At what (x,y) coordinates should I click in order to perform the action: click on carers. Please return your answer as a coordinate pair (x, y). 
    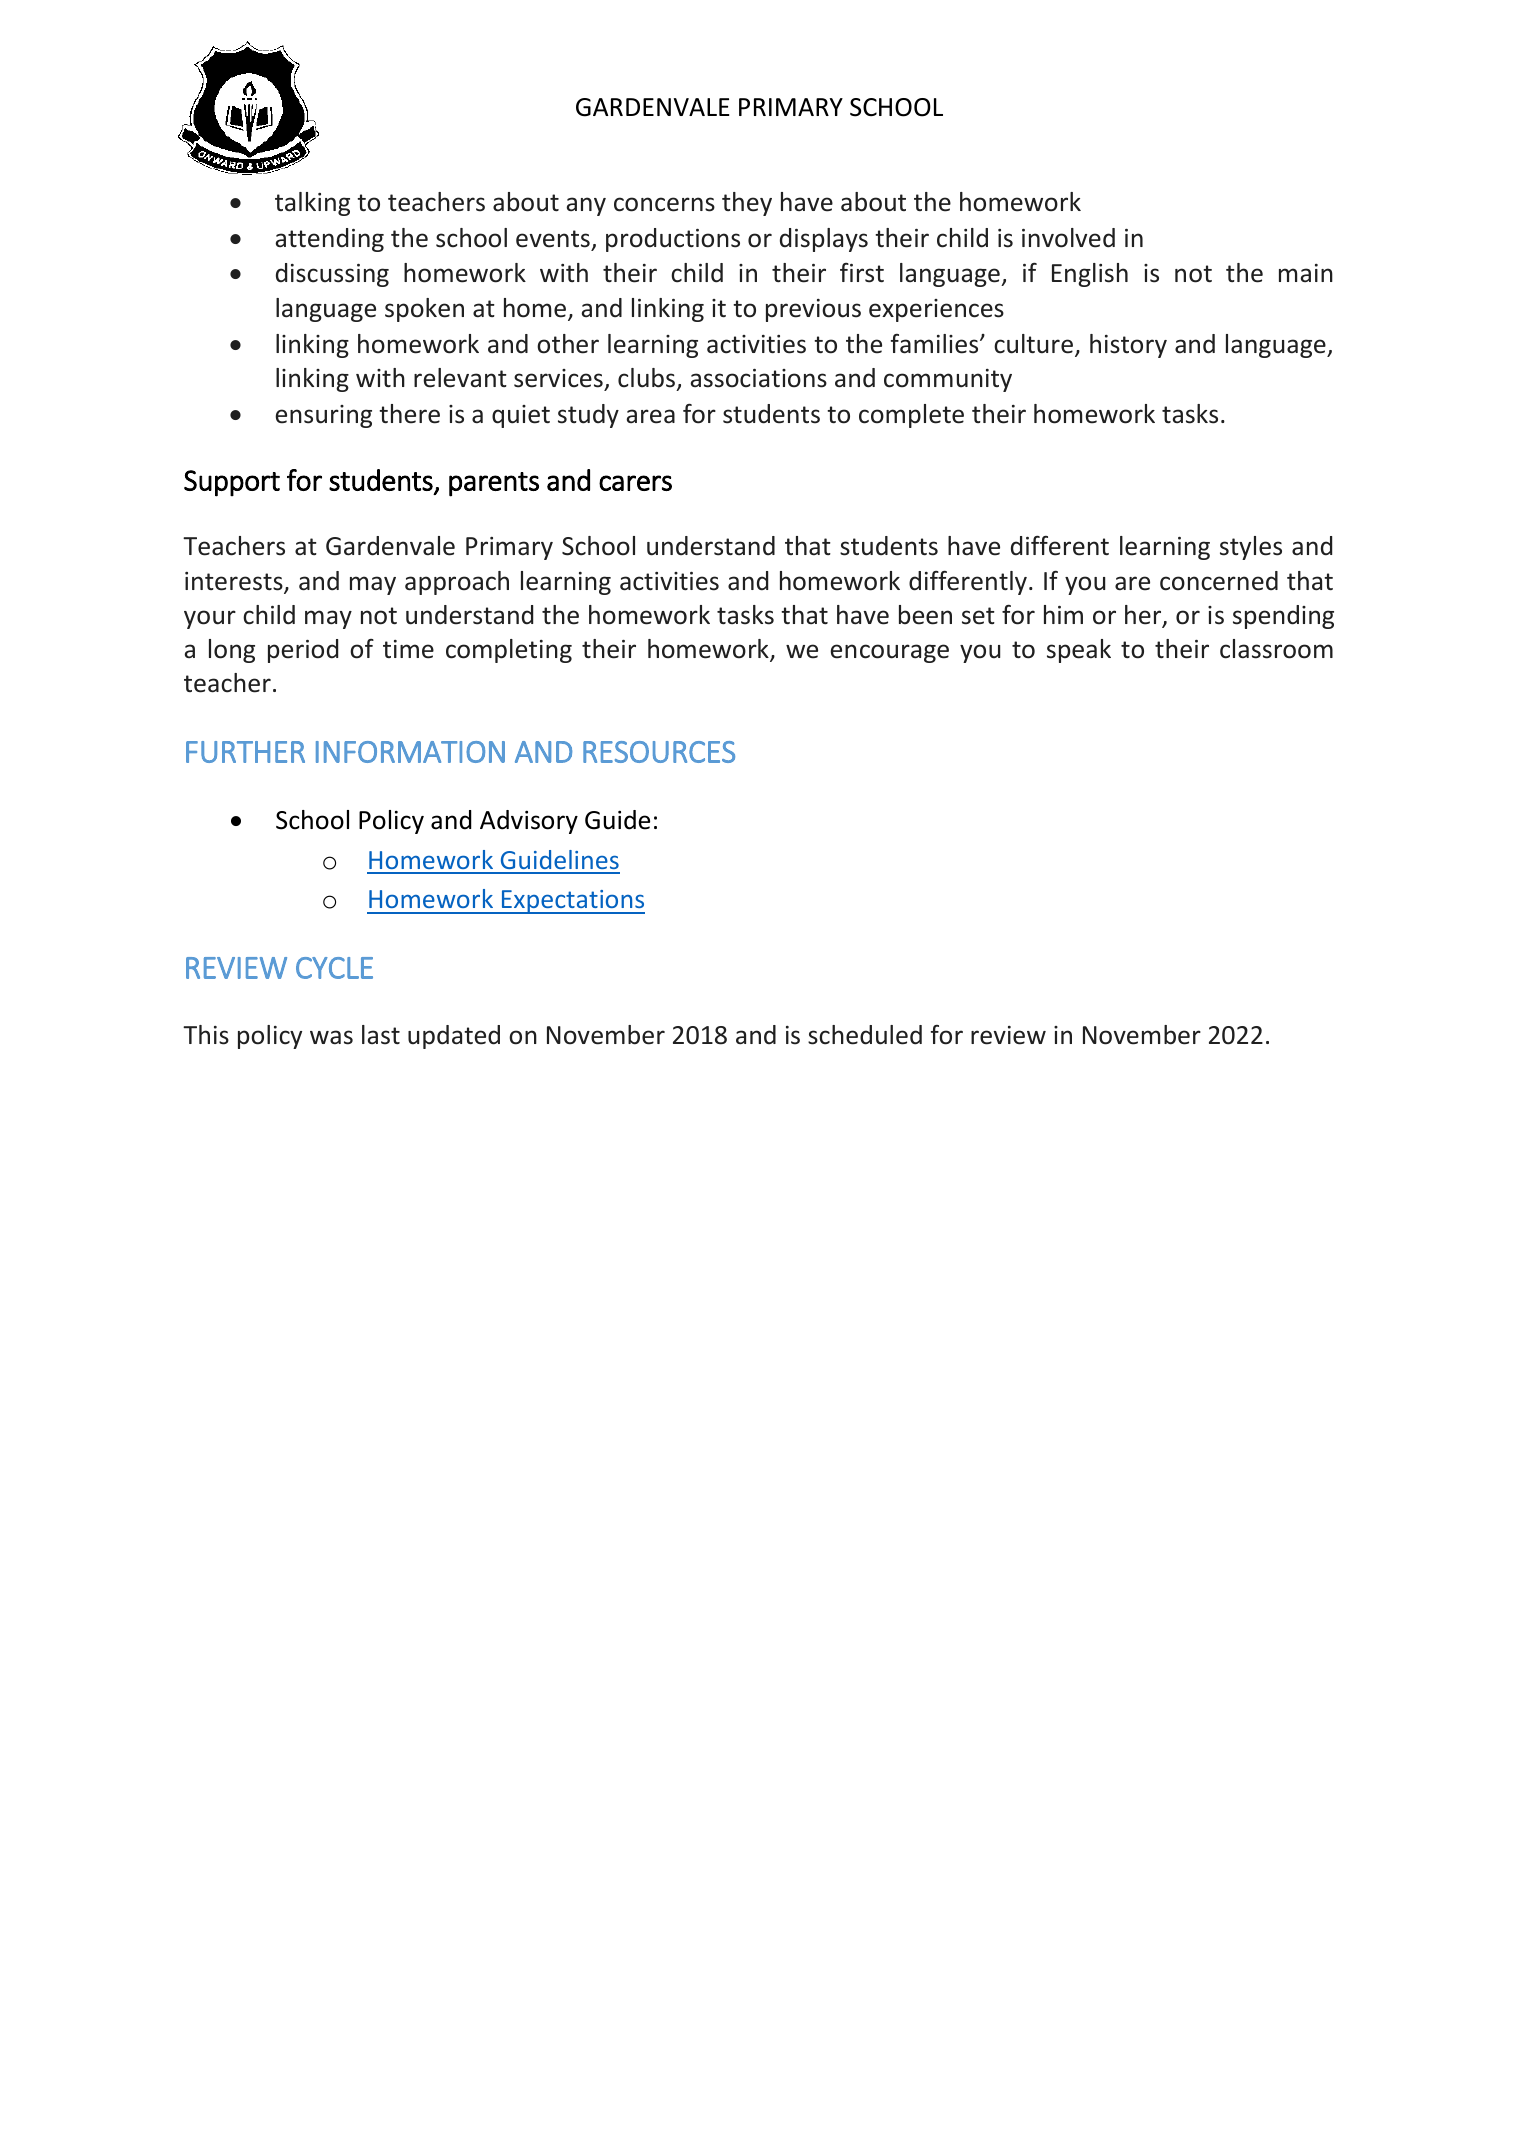
    Looking at the image, I should click on (635, 483).
